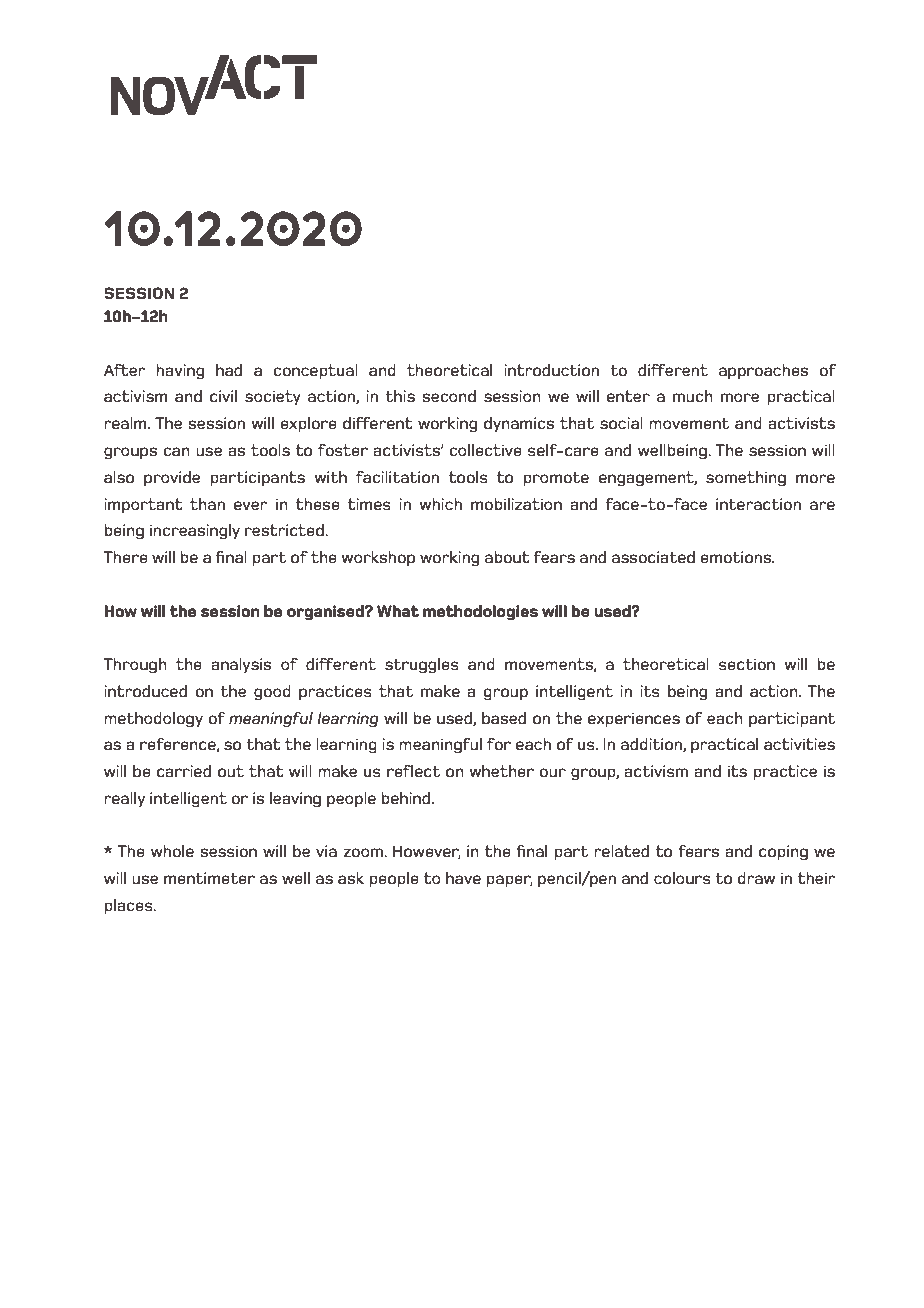  What do you see at coordinates (440, 504) in the screenshot?
I see `which` at bounding box center [440, 504].
